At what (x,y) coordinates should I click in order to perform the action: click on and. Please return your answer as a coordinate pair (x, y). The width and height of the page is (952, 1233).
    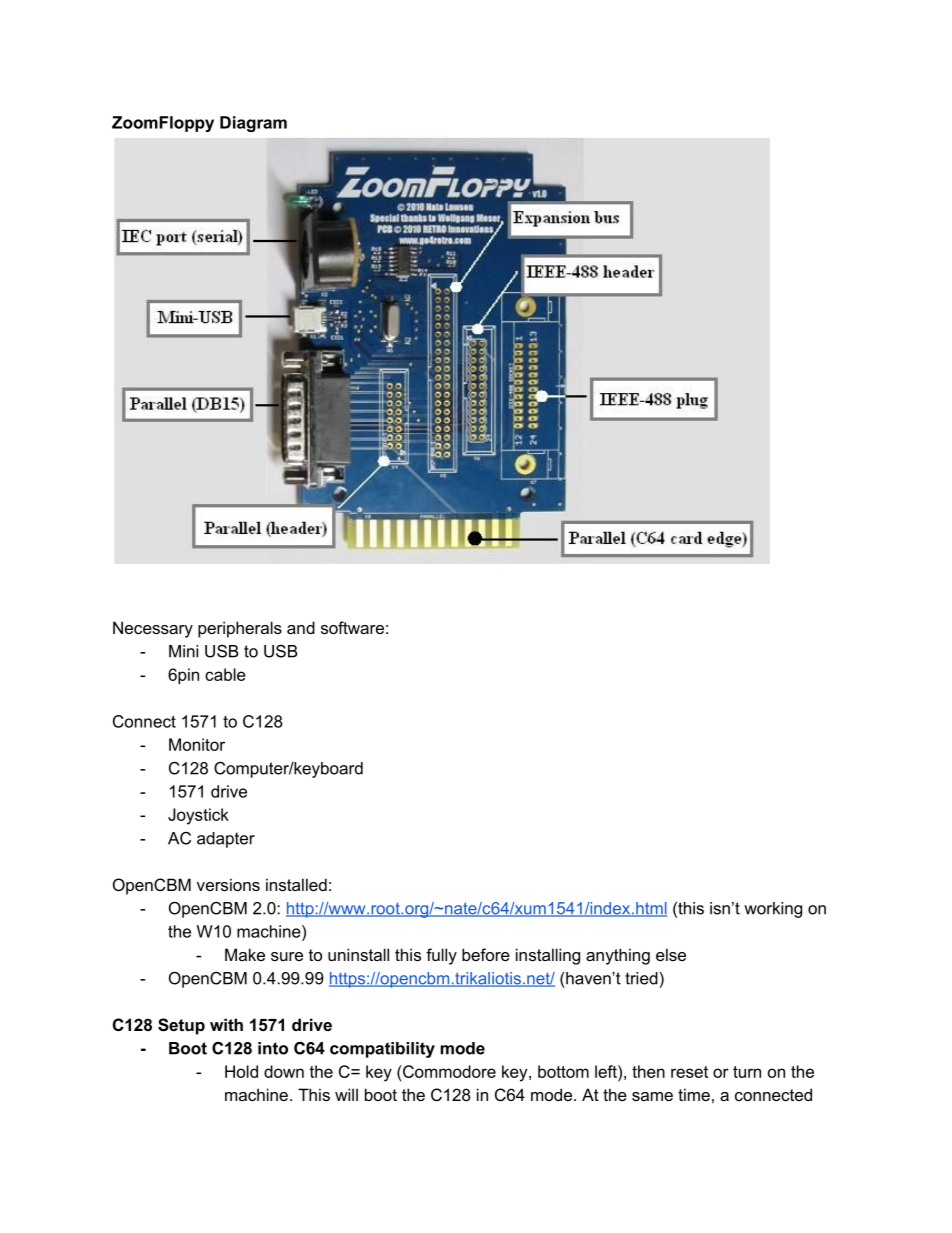
    Looking at the image, I should click on (301, 627).
